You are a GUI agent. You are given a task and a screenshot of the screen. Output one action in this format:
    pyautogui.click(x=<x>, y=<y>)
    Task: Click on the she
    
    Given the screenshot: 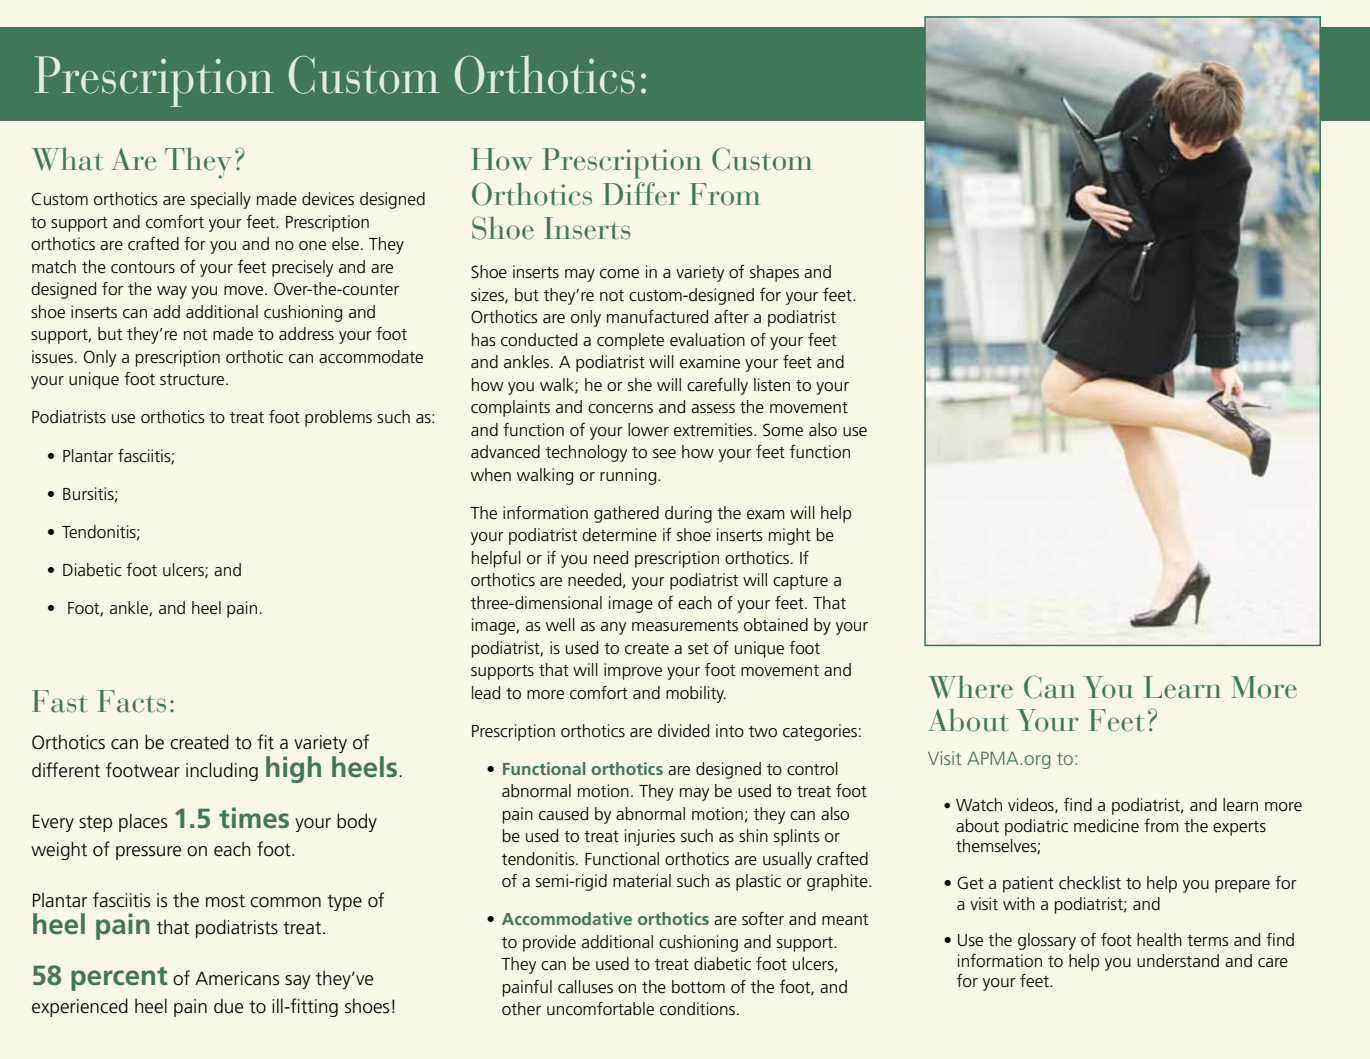 What is the action you would take?
    pyautogui.click(x=640, y=384)
